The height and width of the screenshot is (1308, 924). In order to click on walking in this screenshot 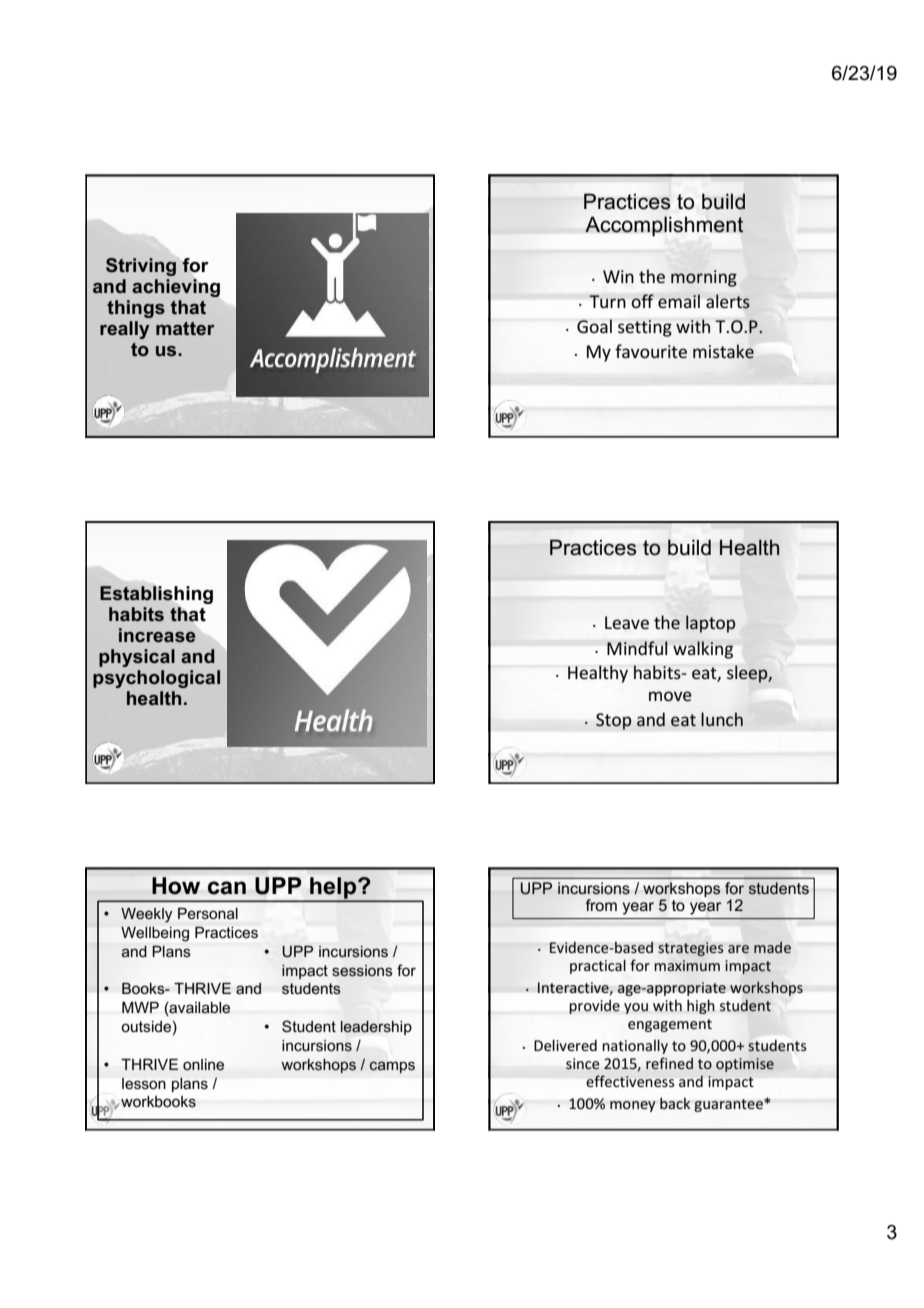, I will do `click(703, 650)`.
